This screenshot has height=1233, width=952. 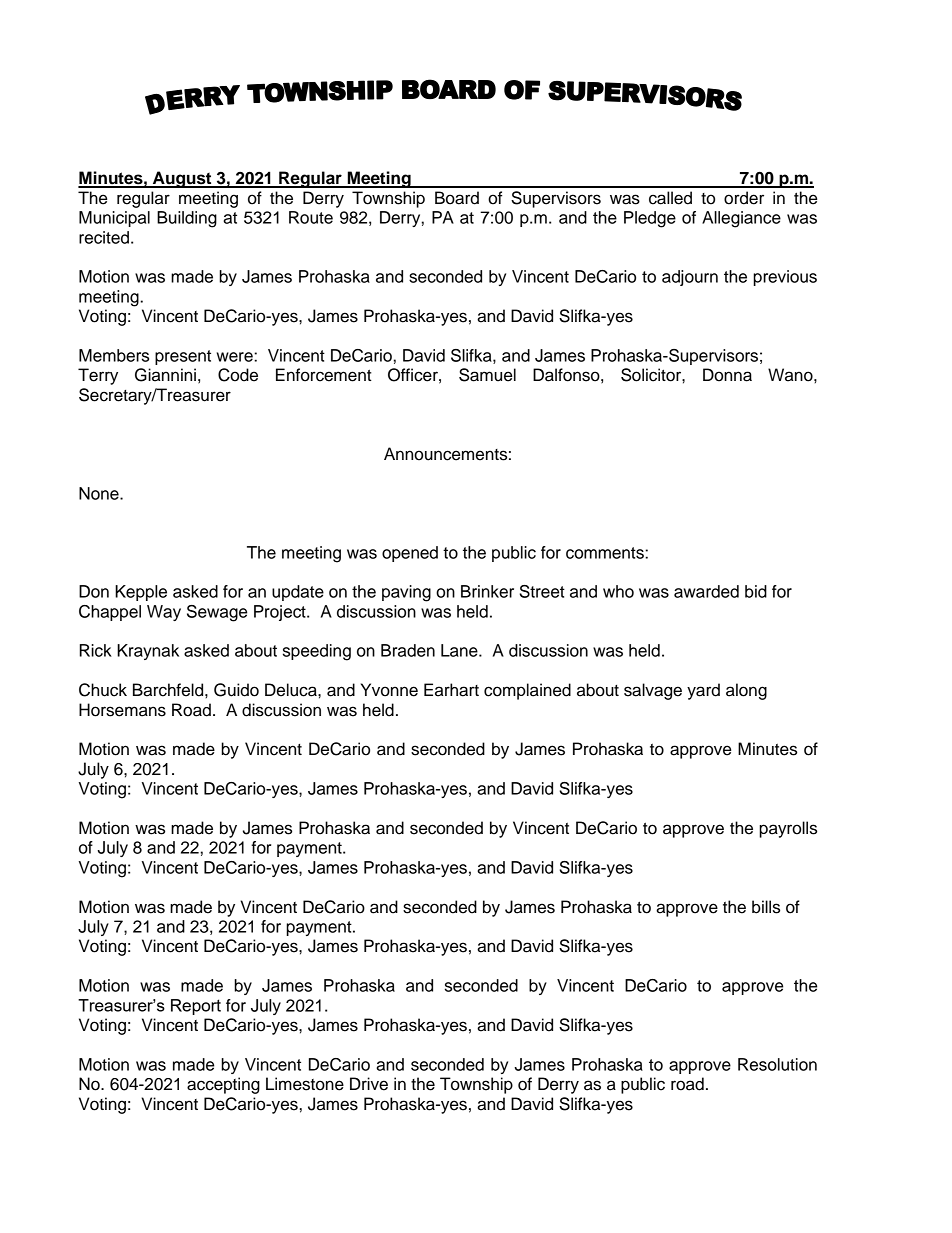 I want to click on Board, so click(x=457, y=198).
